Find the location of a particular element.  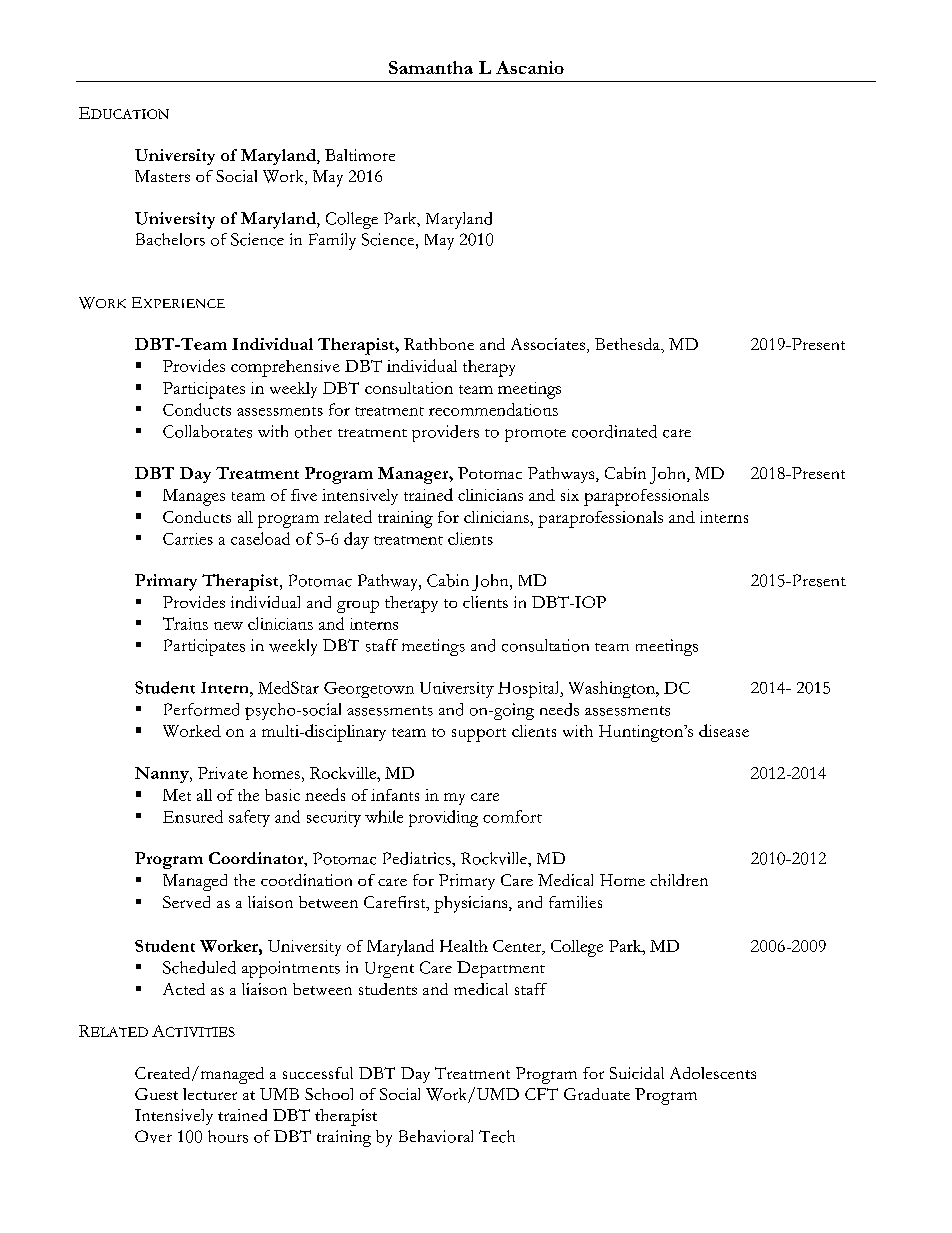

safety is located at coordinates (249, 818).
